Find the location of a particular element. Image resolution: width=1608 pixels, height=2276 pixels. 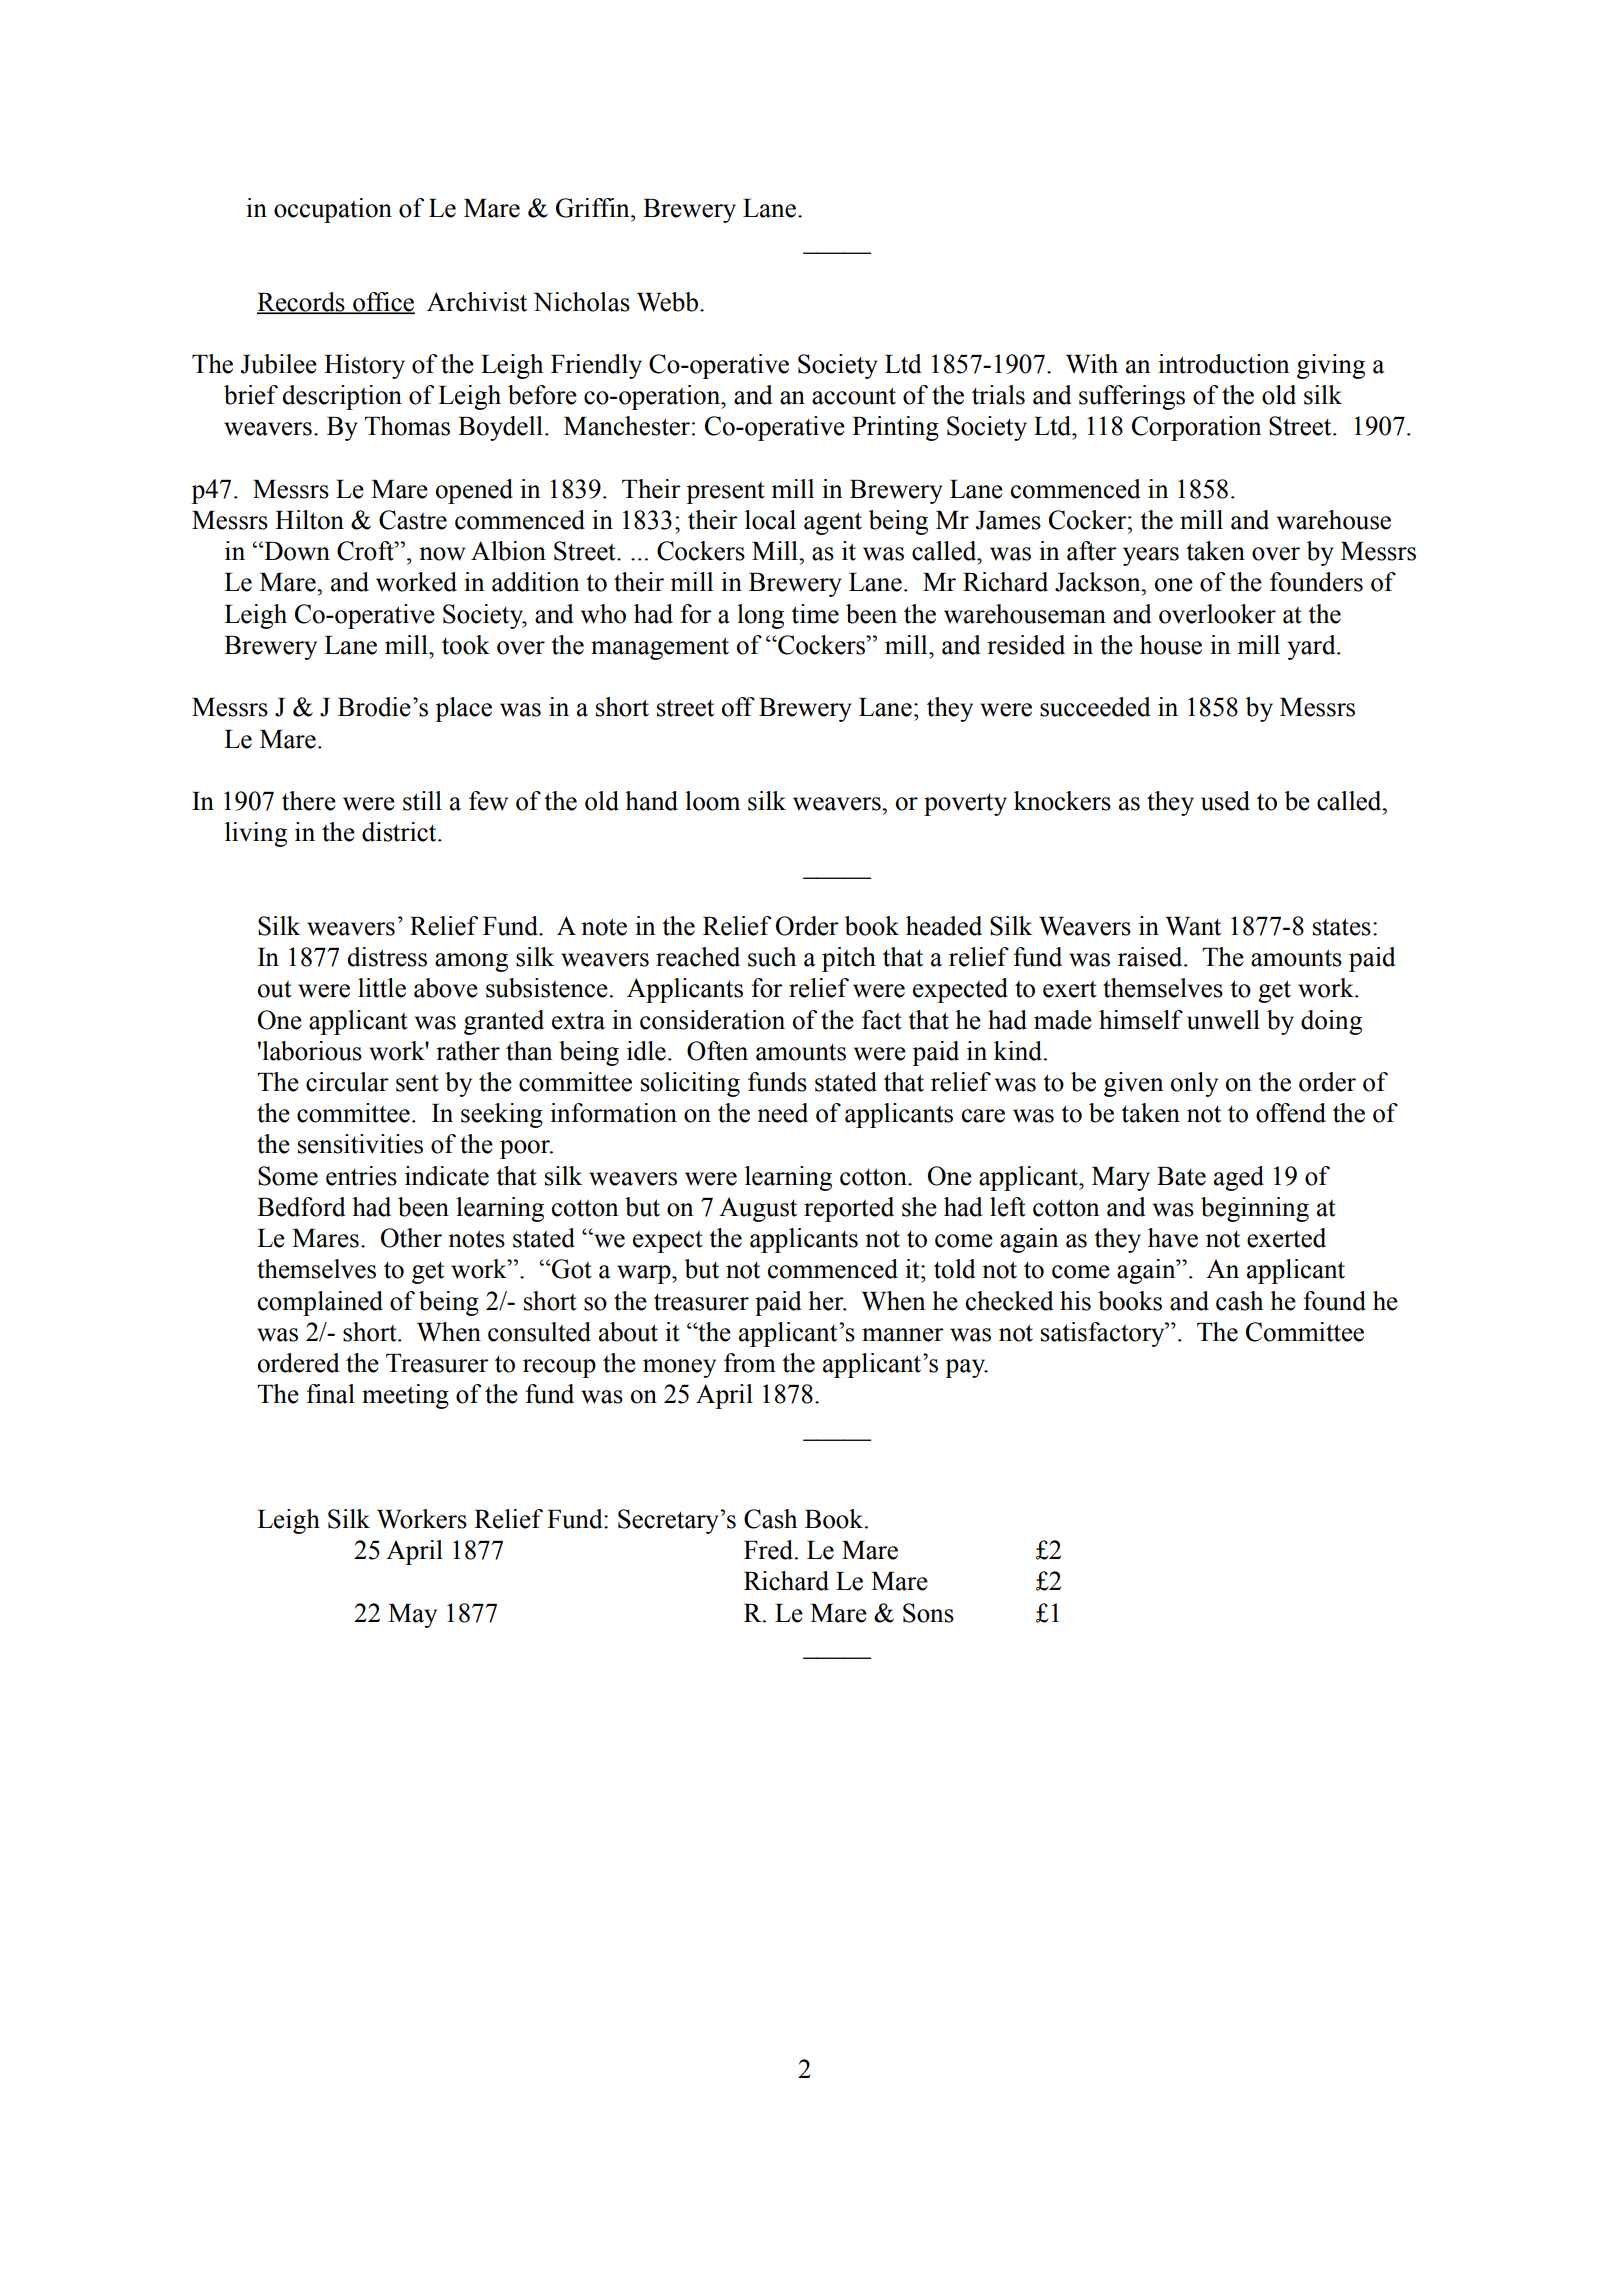

such is located at coordinates (772, 957).
